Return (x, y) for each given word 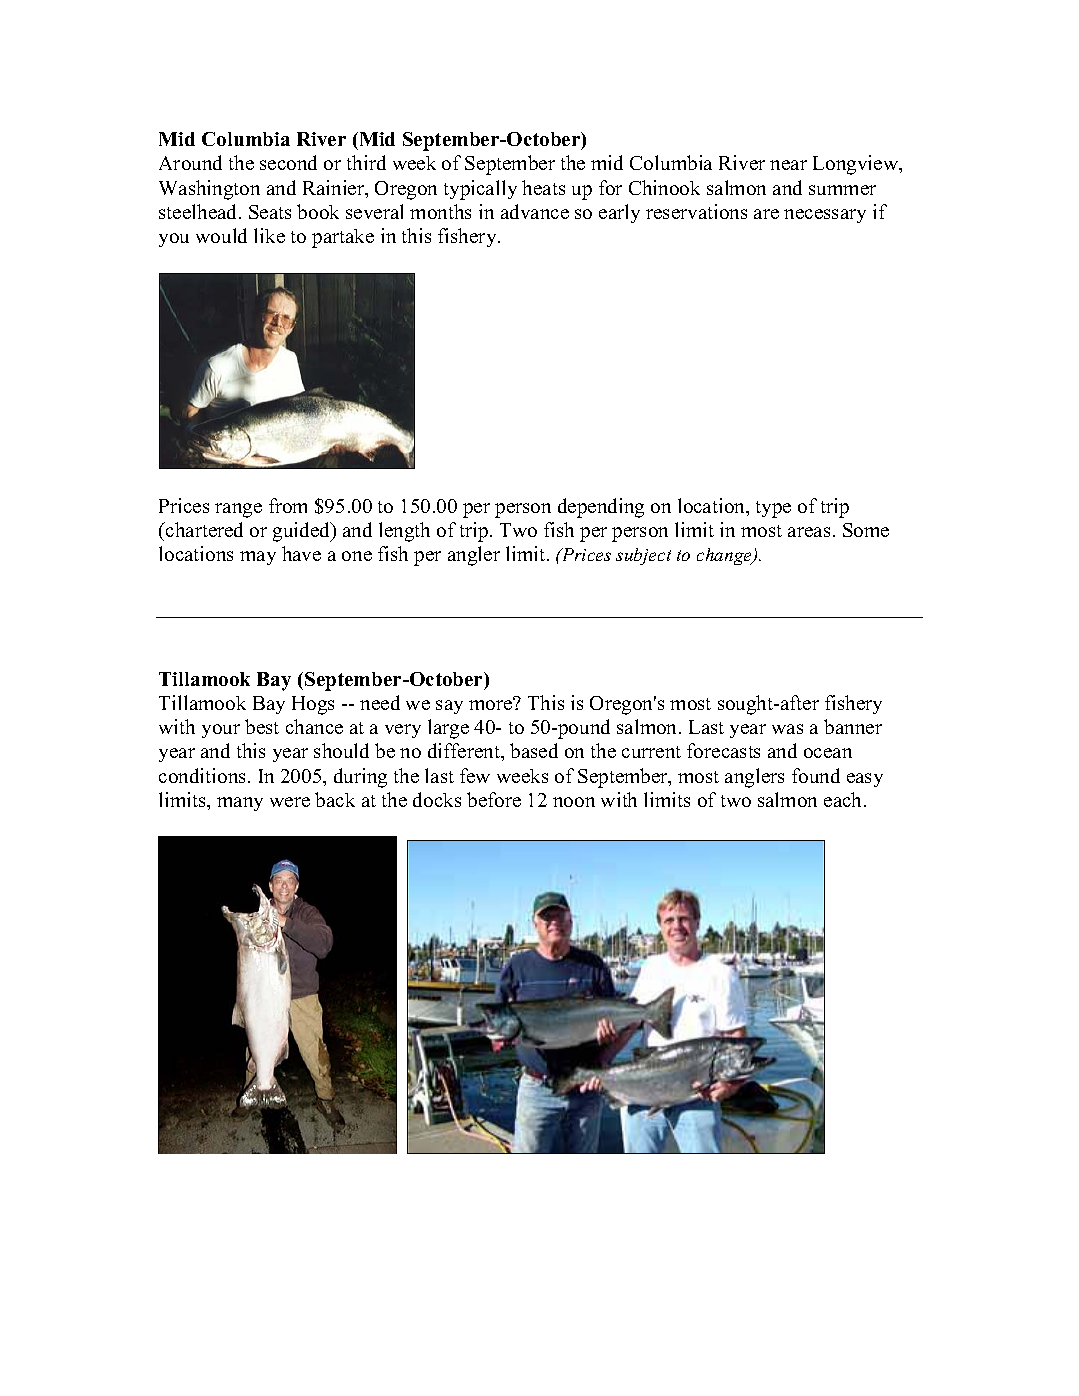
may (258, 558)
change (726, 556)
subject (643, 556)
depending (601, 508)
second (288, 162)
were (290, 802)
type (773, 509)
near (788, 165)
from (288, 505)
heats (543, 187)
